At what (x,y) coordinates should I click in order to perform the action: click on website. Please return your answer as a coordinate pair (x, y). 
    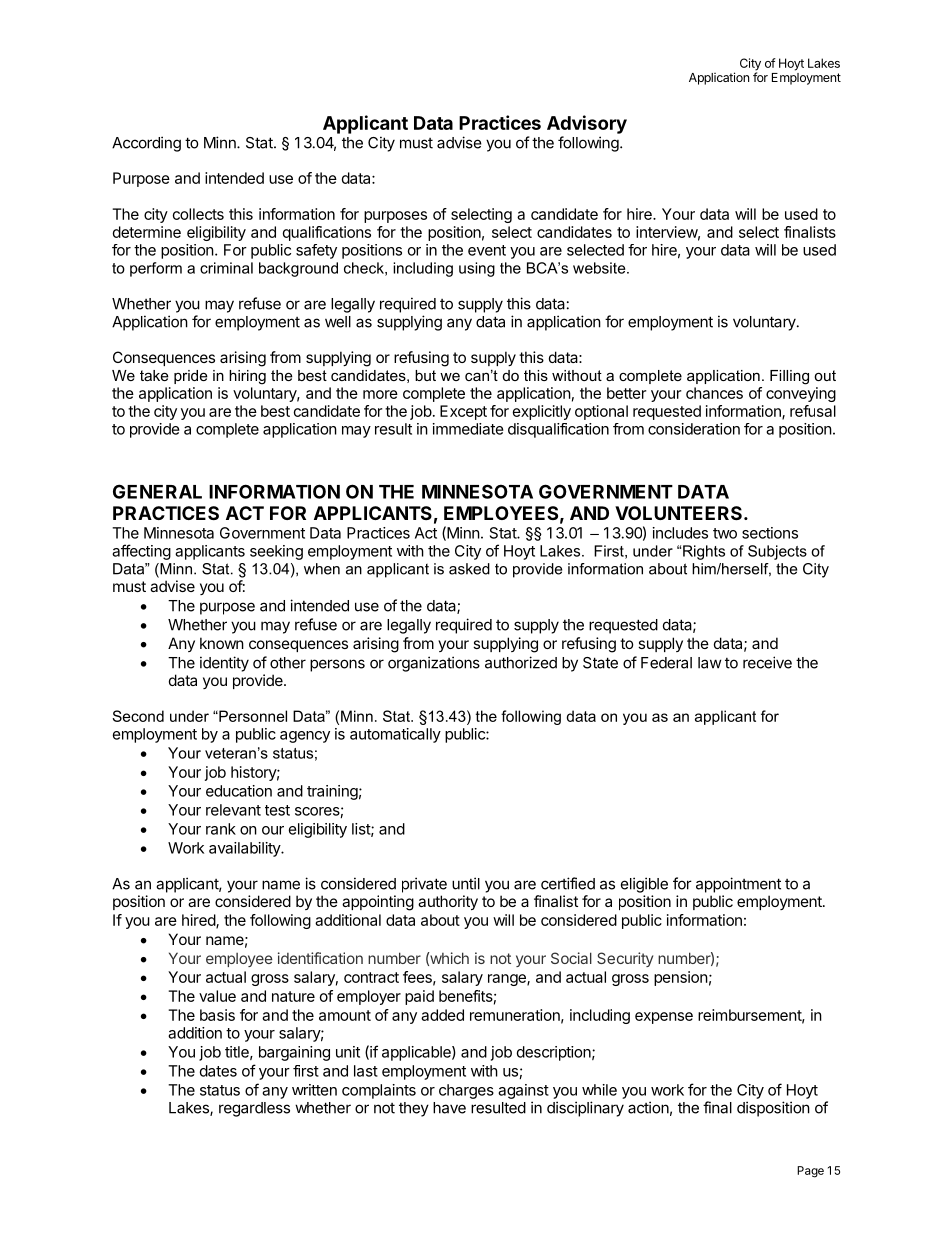
    Looking at the image, I should click on (600, 268).
